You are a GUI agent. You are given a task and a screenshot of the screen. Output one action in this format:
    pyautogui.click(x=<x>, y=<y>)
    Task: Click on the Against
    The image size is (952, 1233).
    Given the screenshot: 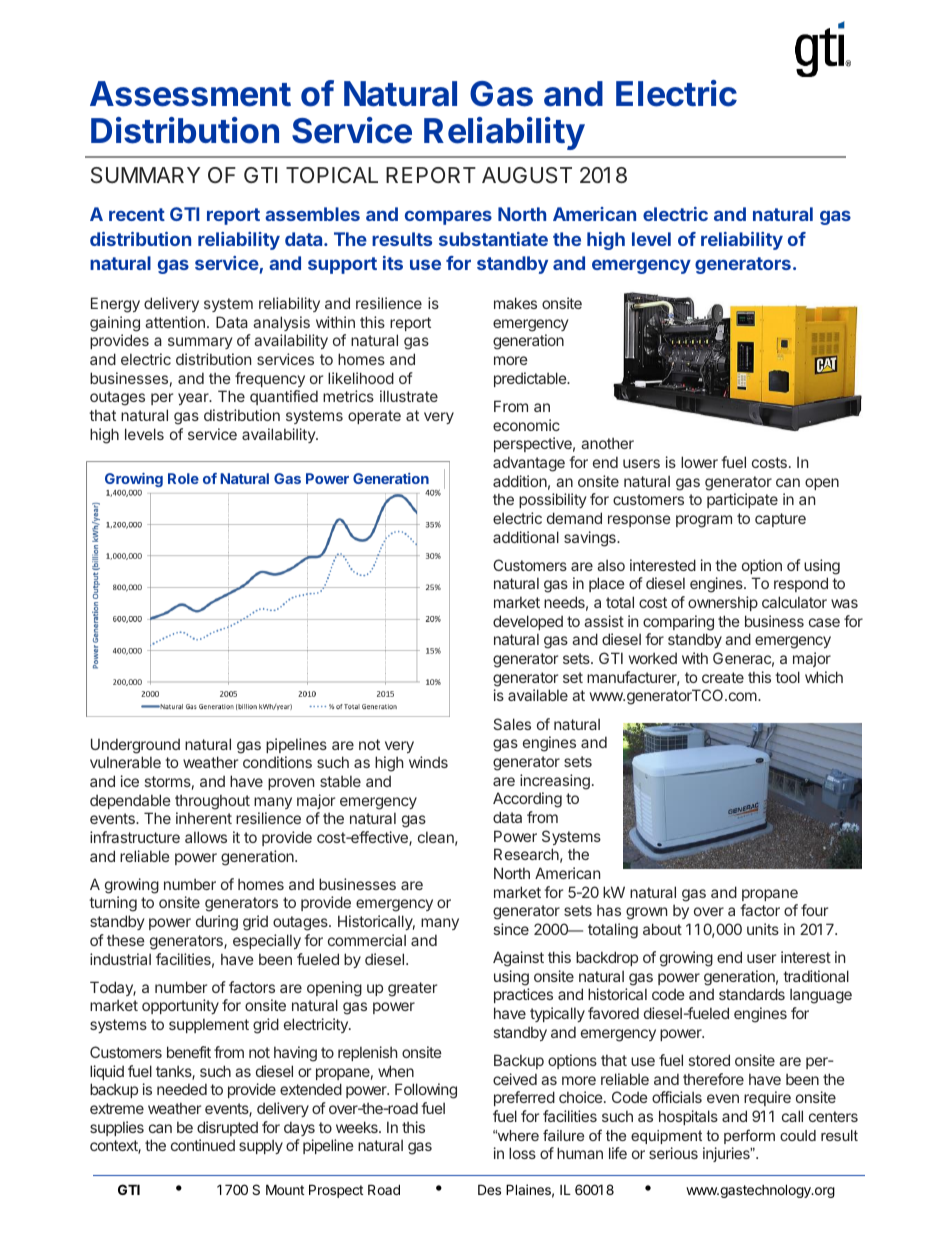 What is the action you would take?
    pyautogui.click(x=518, y=959)
